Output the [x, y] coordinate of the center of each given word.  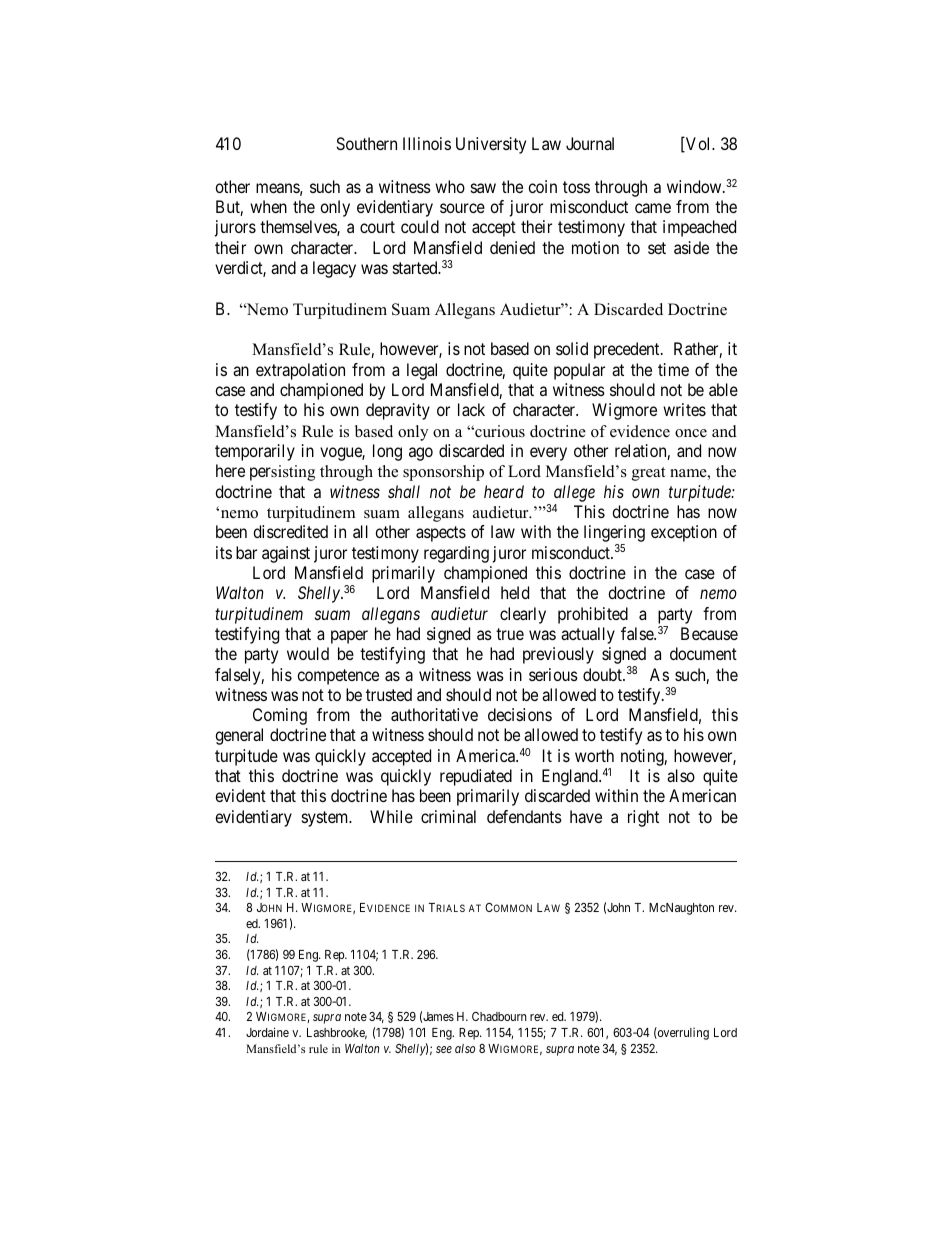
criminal [448, 816]
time [673, 369]
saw [483, 188]
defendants [524, 816]
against [286, 554]
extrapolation [300, 371]
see [444, 1049]
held [515, 592]
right [643, 818]
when [268, 206]
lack [471, 409]
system [326, 819]
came [653, 208]
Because [709, 633]
